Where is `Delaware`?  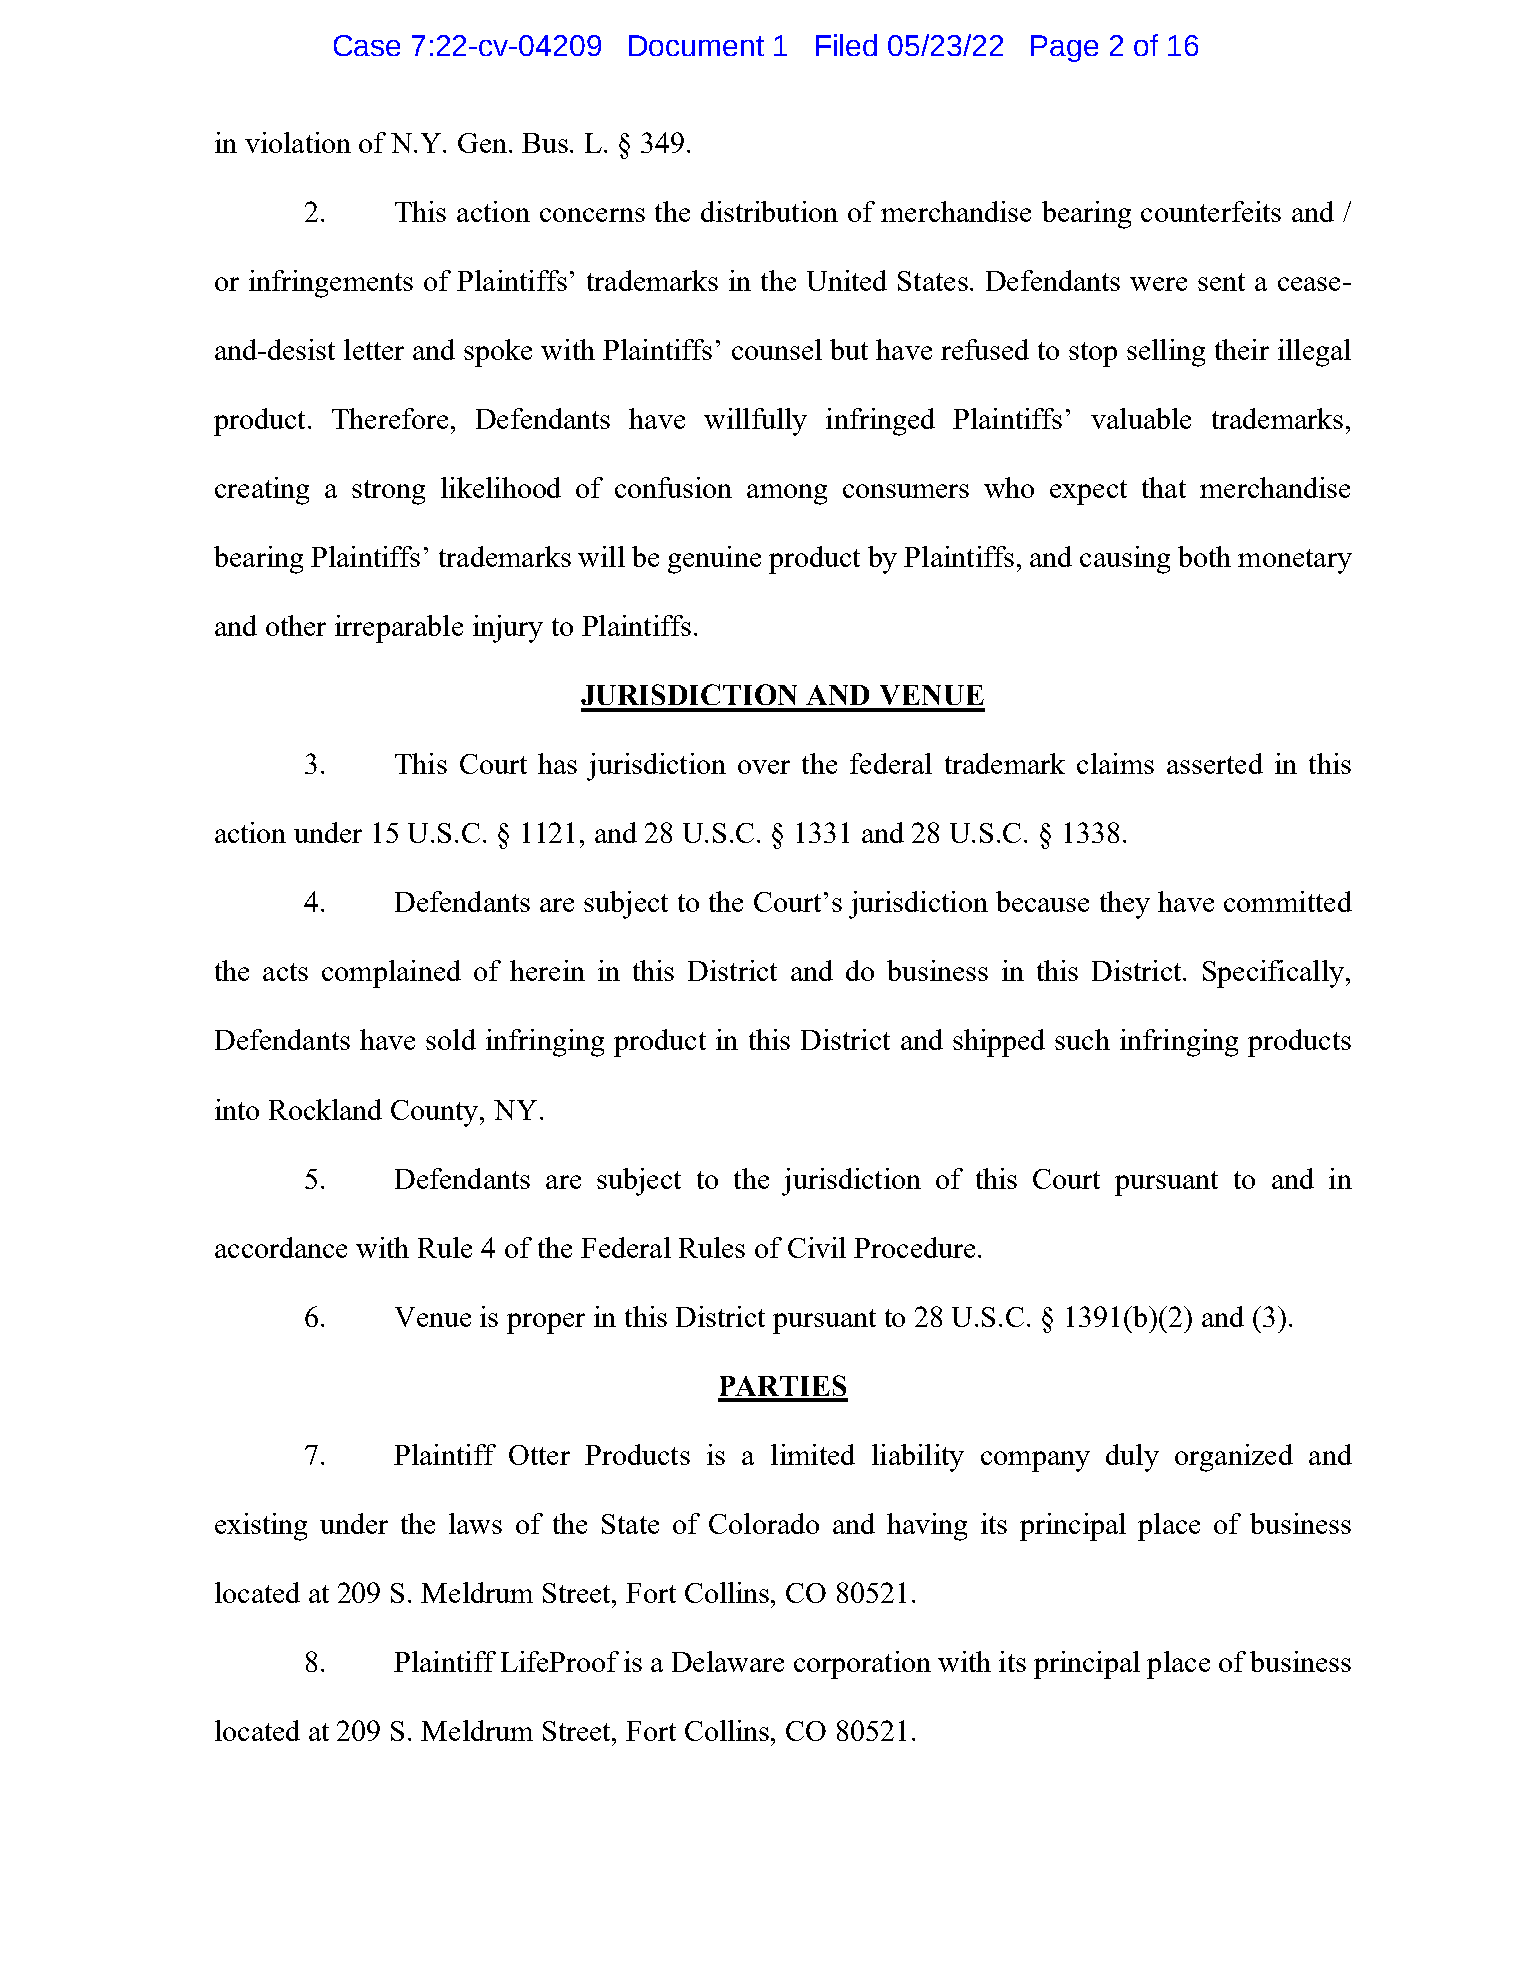 Delaware is located at coordinates (728, 1661).
